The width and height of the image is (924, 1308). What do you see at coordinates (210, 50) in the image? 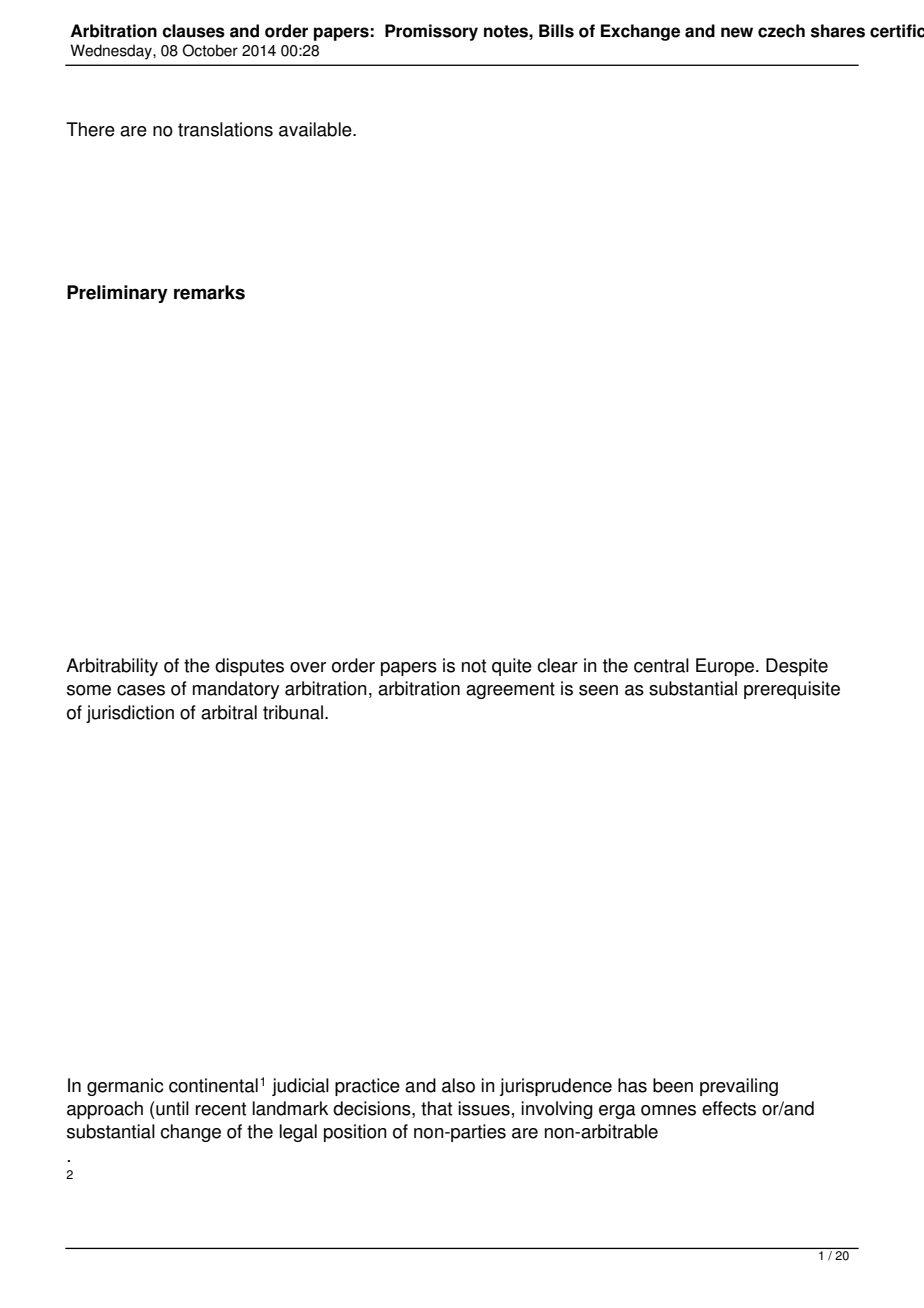
I see `October` at bounding box center [210, 50].
